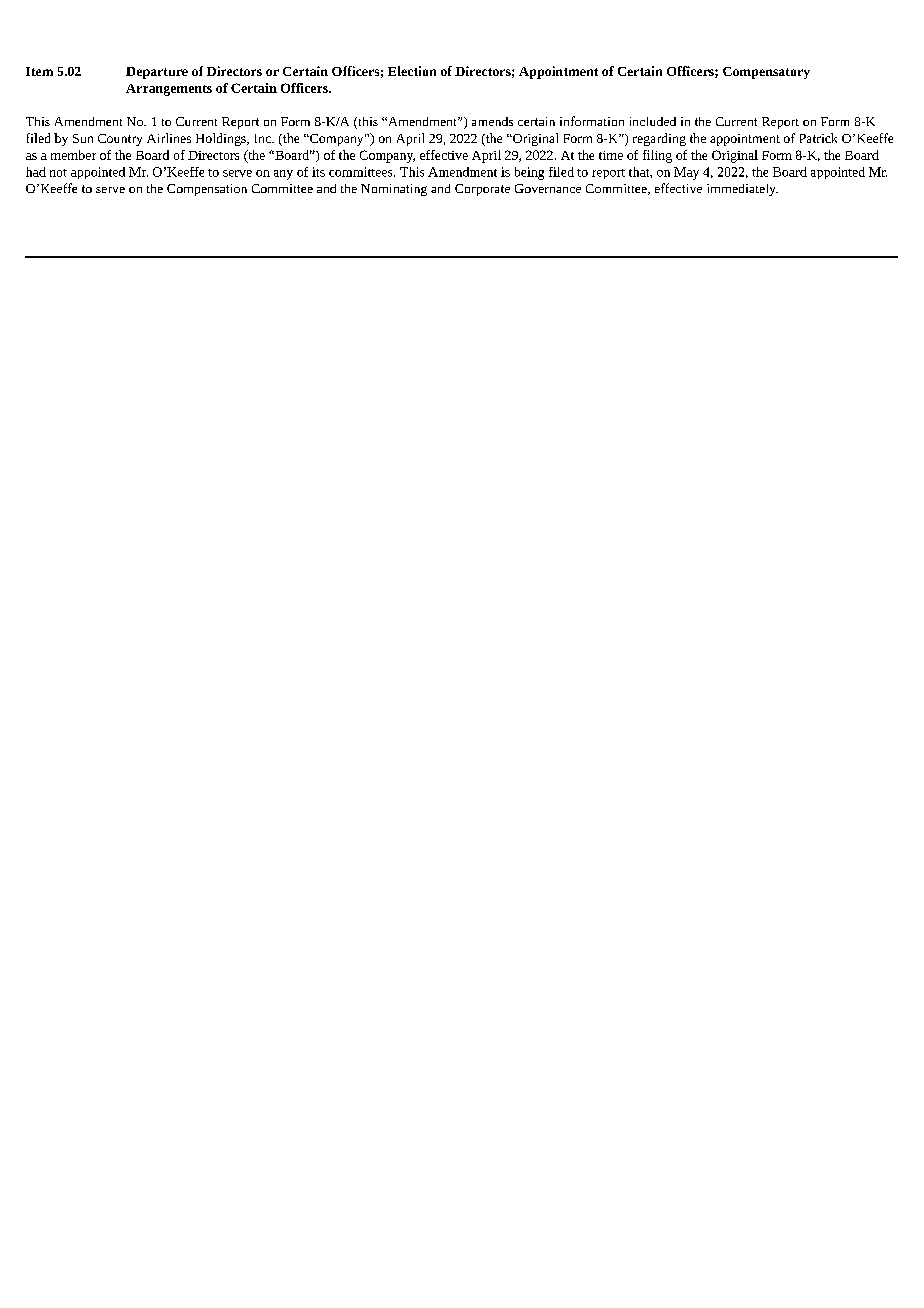 The width and height of the screenshot is (924, 1308). What do you see at coordinates (818, 138) in the screenshot?
I see `Patrick` at bounding box center [818, 138].
